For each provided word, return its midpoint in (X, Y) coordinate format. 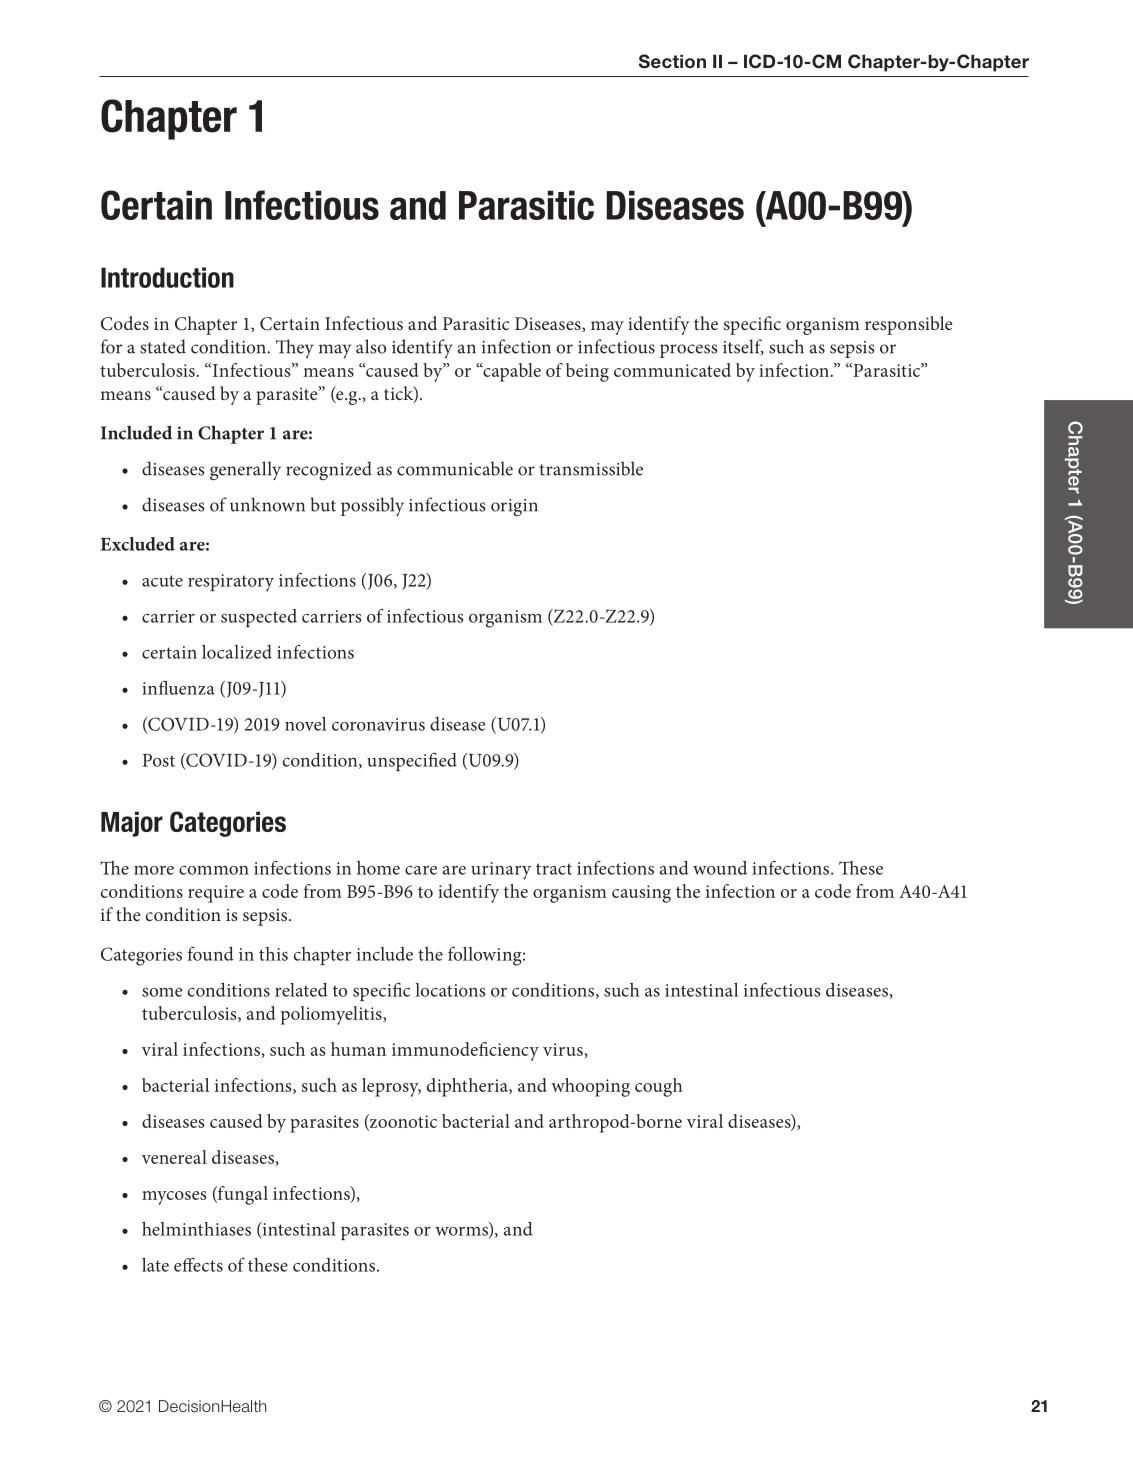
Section (672, 61)
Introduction (167, 277)
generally (245, 470)
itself (743, 347)
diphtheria (468, 1087)
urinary (501, 871)
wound (720, 868)
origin (514, 507)
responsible (908, 325)
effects (198, 1265)
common (214, 870)
